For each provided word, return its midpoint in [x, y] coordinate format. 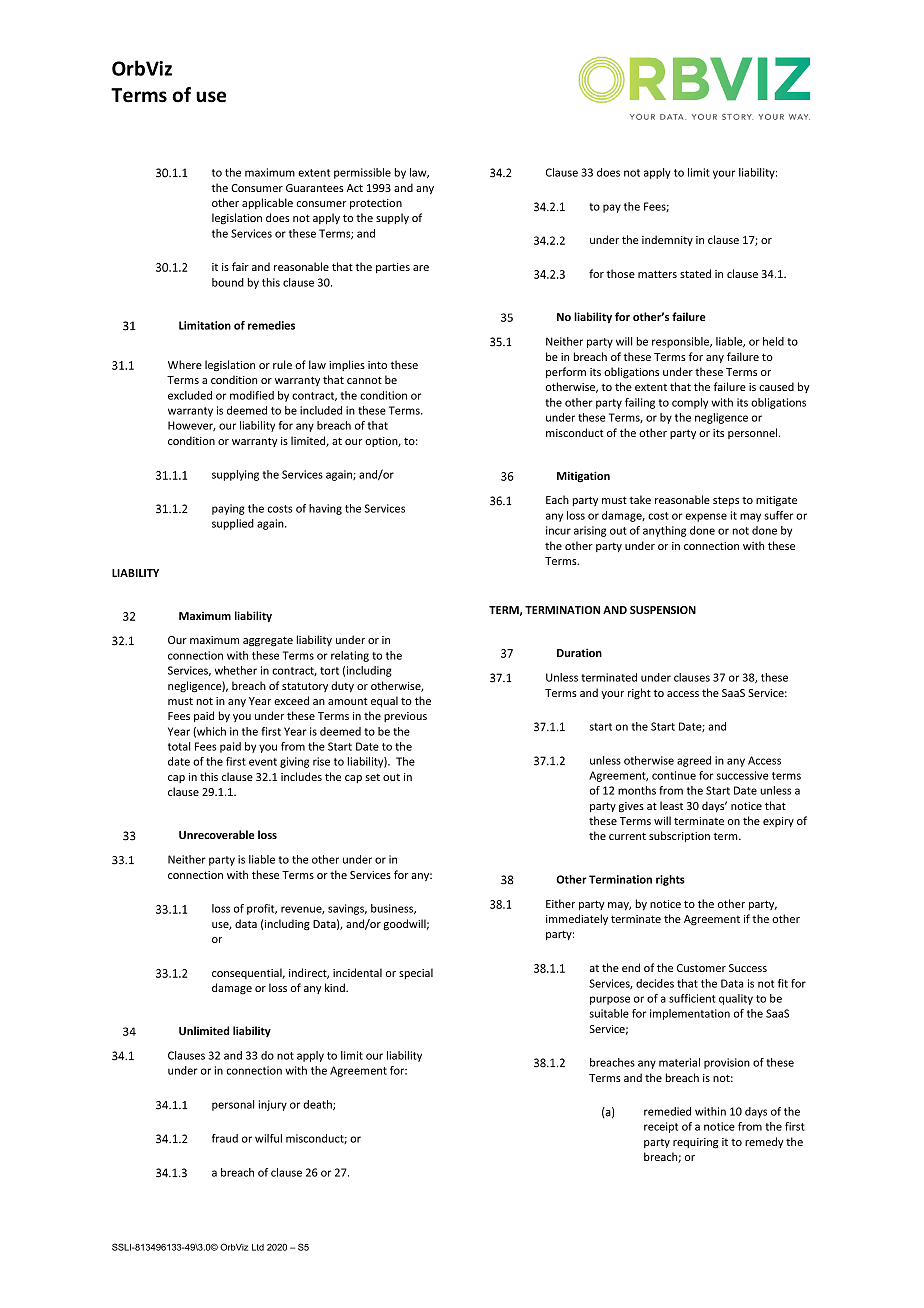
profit [262, 909]
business [393, 909]
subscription [679, 836]
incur [558, 530]
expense [706, 517]
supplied [233, 524]
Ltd [258, 1247]
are [421, 268]
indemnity [667, 240]
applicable [267, 203]
